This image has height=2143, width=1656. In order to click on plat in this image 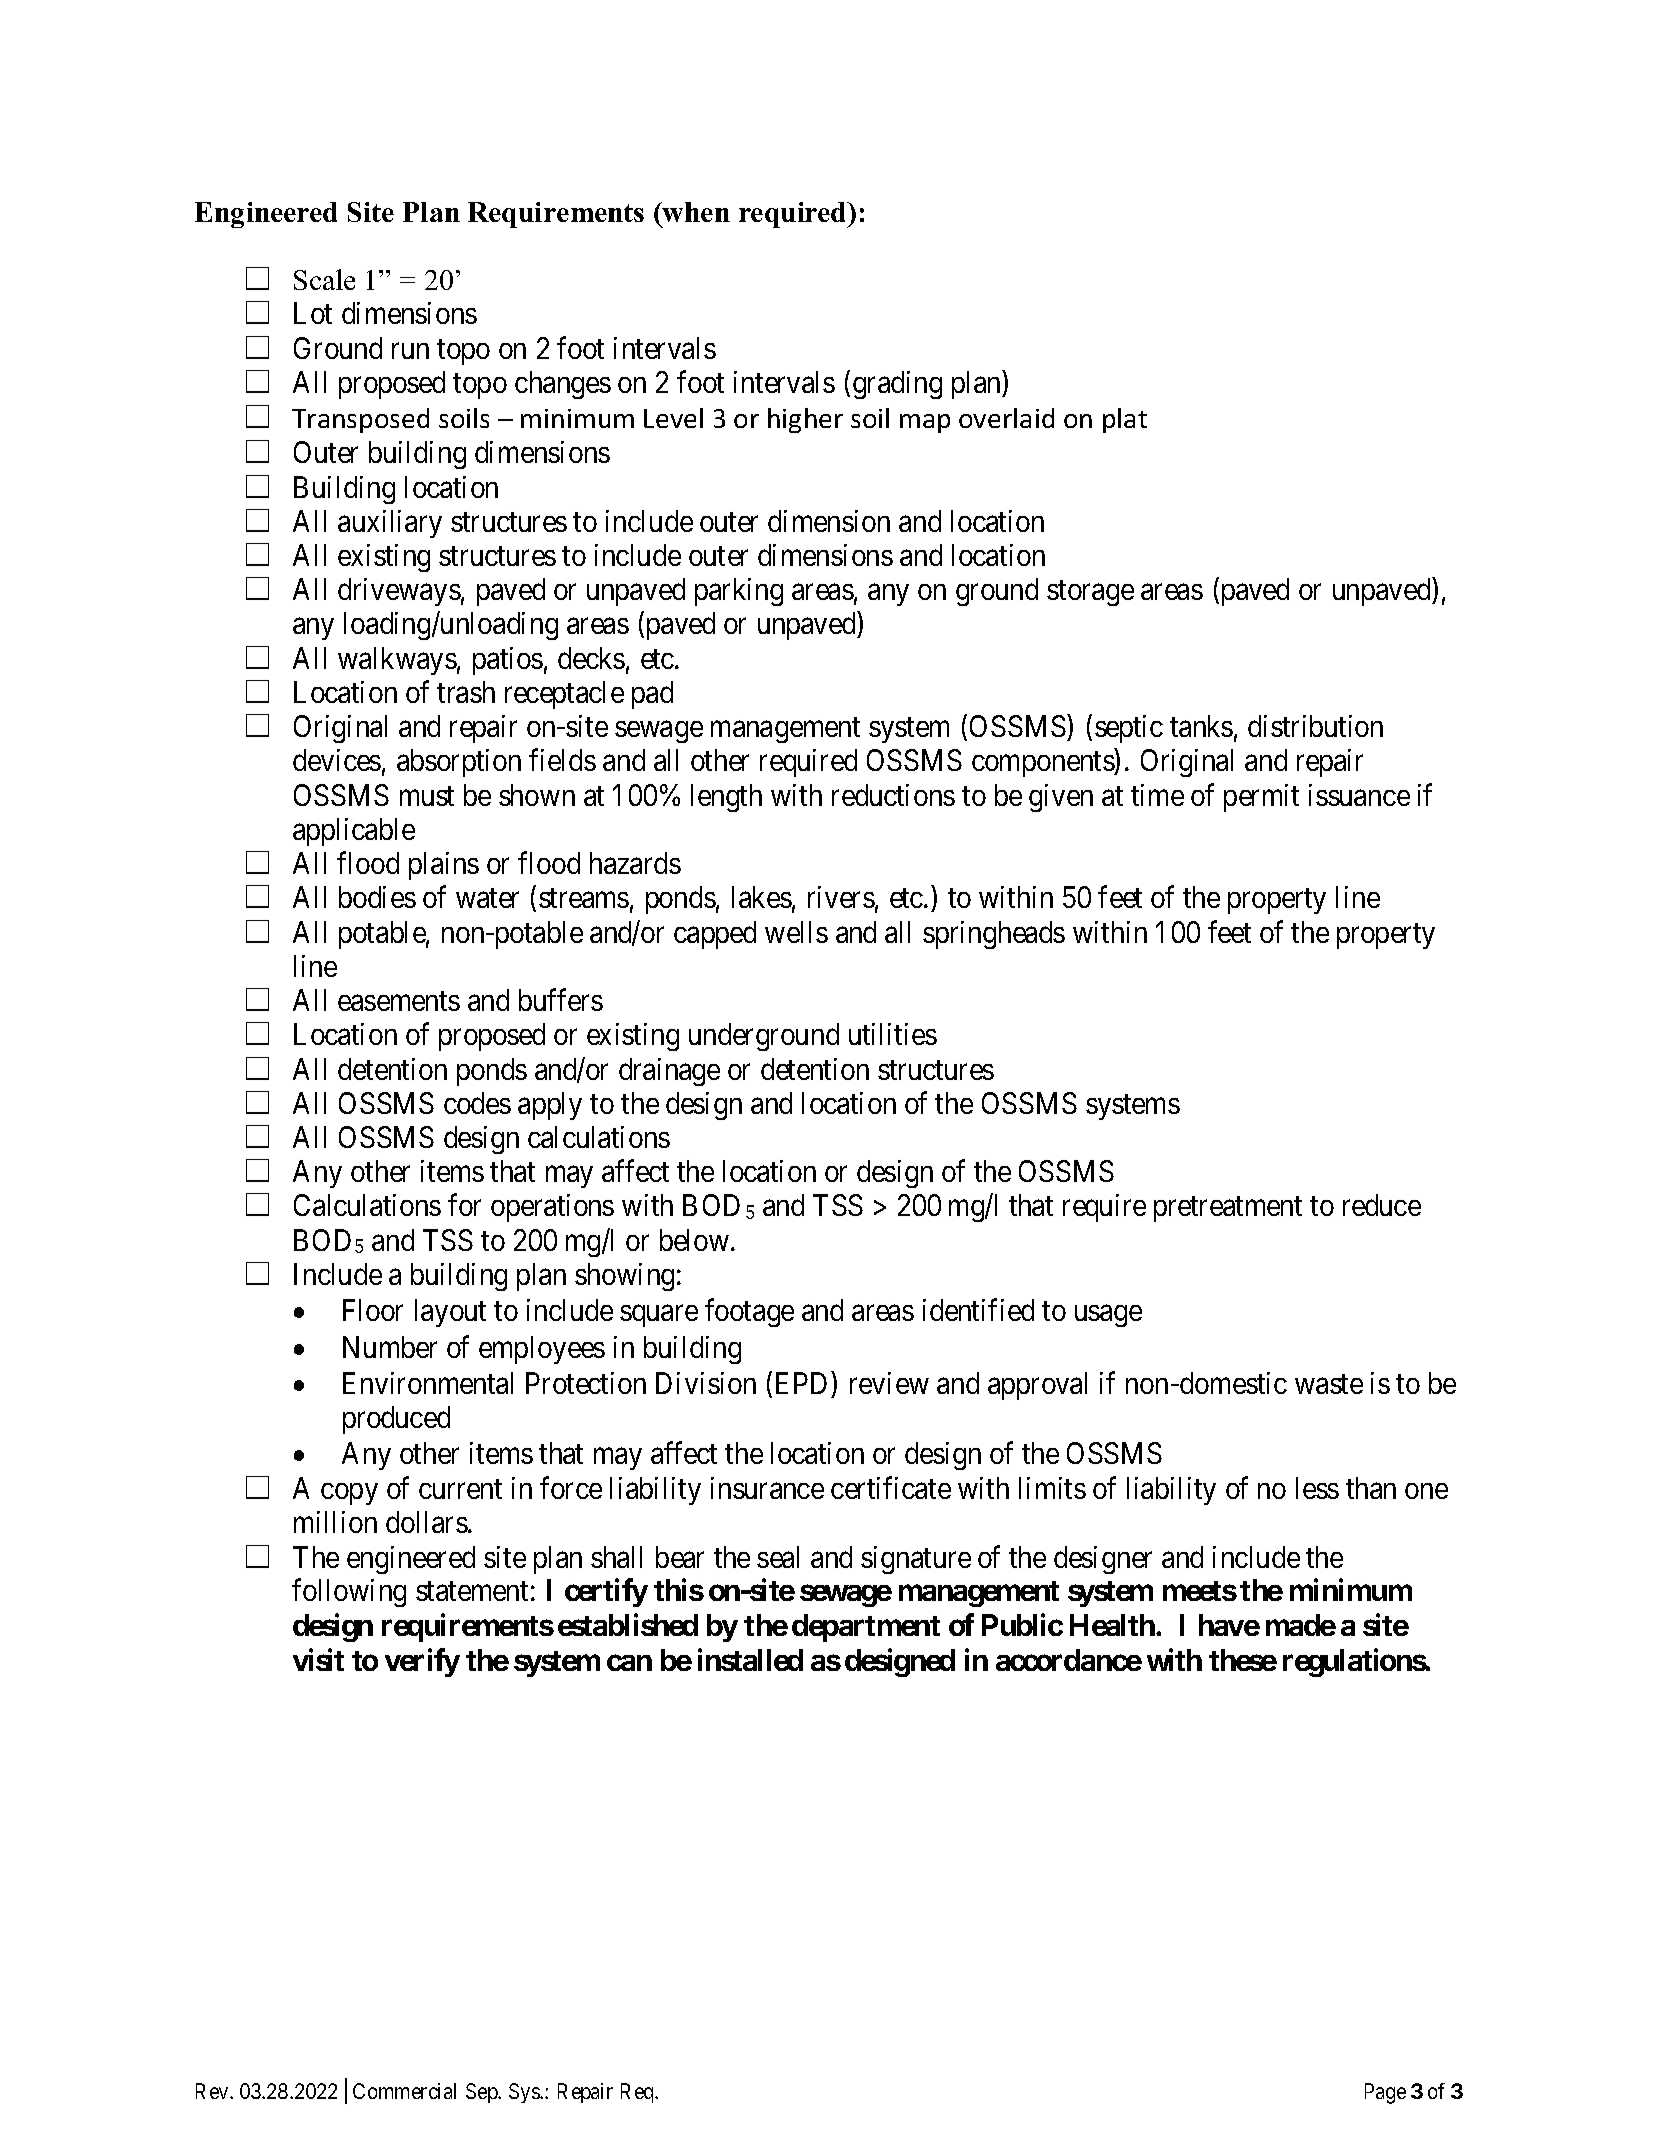, I will do `click(1125, 420)`.
